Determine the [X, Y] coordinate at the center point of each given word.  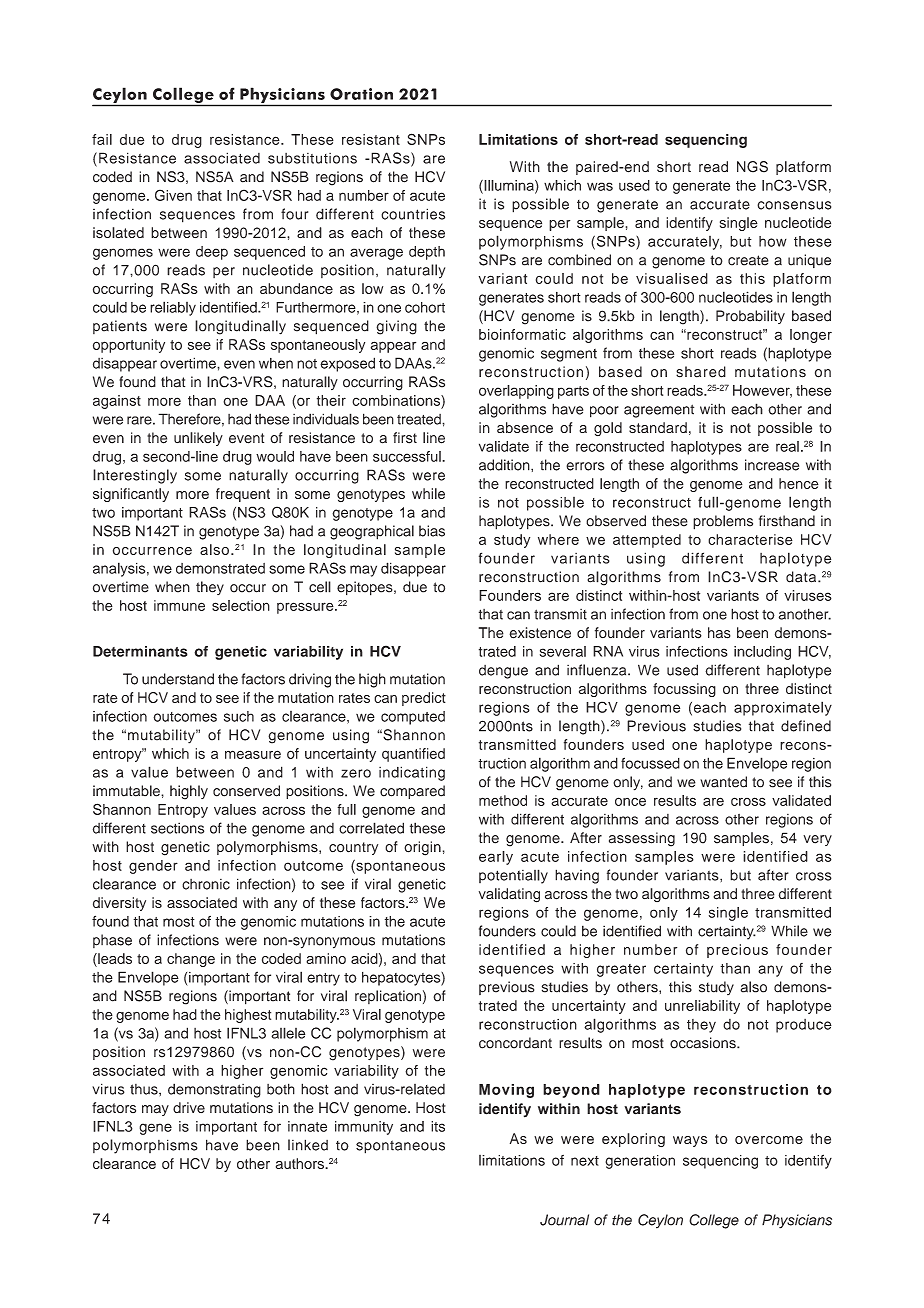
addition [505, 465]
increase [772, 465]
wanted [723, 782]
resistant [371, 139]
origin [422, 848]
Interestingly [135, 476]
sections [177, 828]
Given [173, 195]
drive [189, 1107]
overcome [769, 1140]
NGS [752, 167]
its [438, 1126]
